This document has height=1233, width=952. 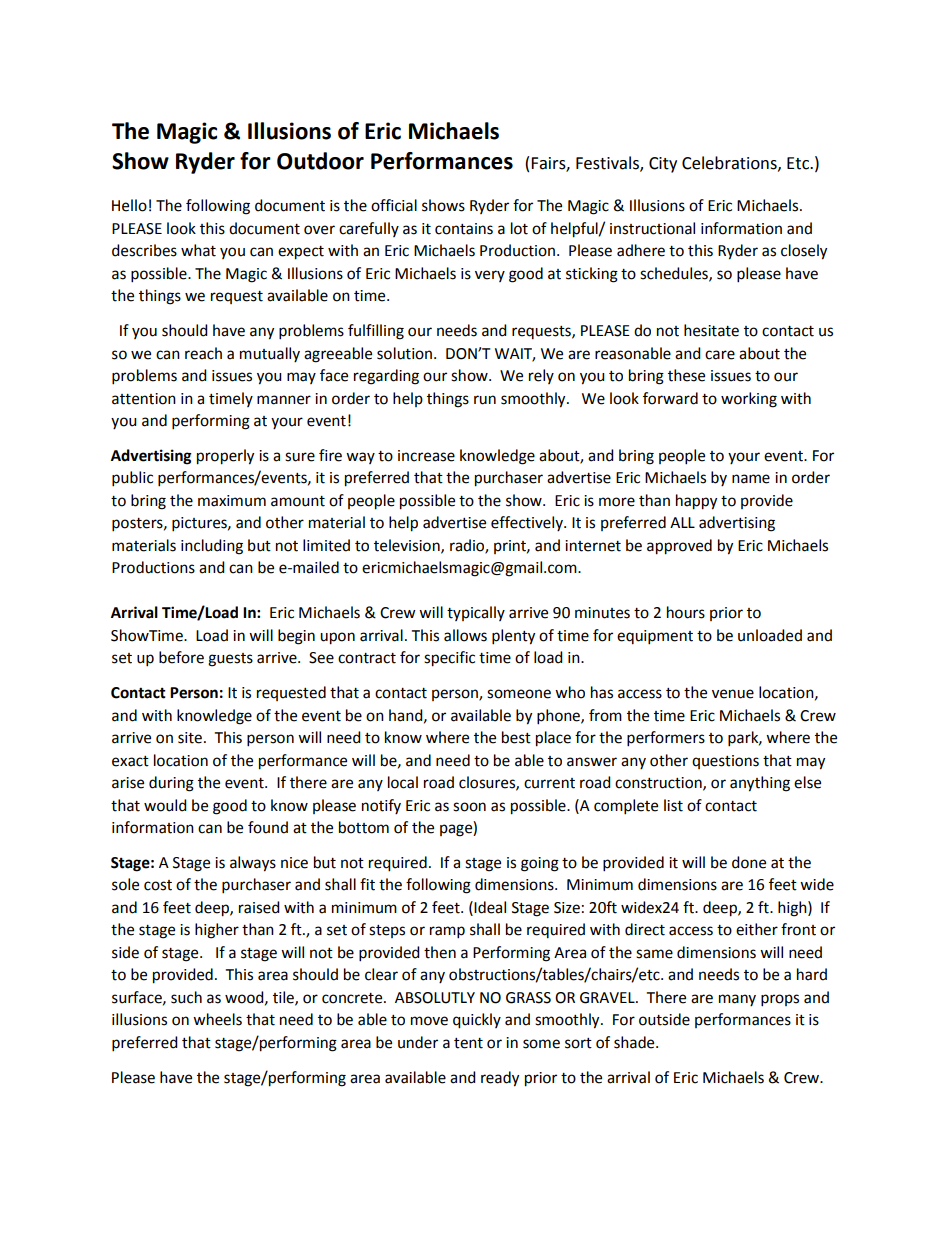 What do you see at coordinates (686, 612) in the document?
I see `hours` at bounding box center [686, 612].
